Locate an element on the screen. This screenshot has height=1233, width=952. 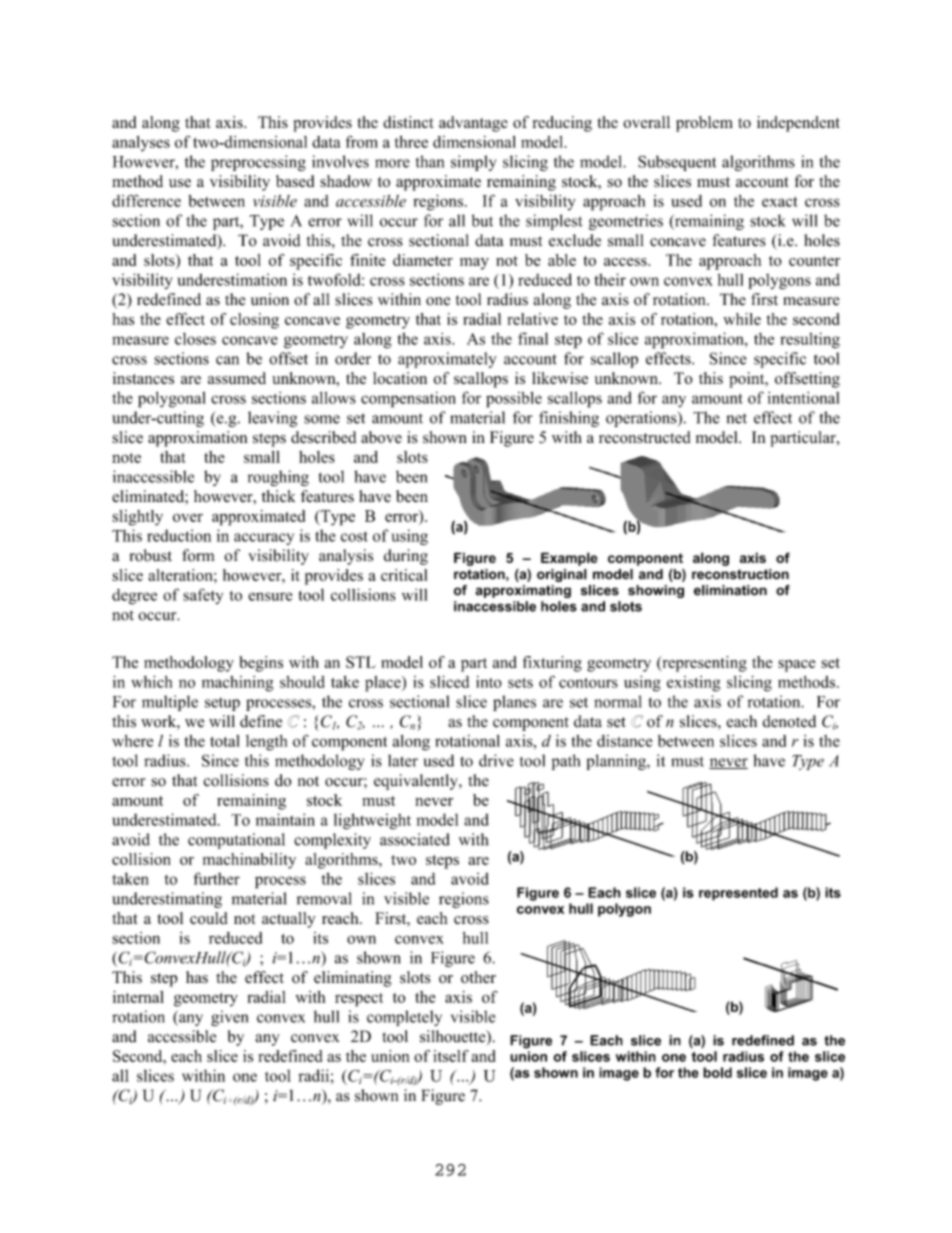
reconstruction is located at coordinates (740, 574).
